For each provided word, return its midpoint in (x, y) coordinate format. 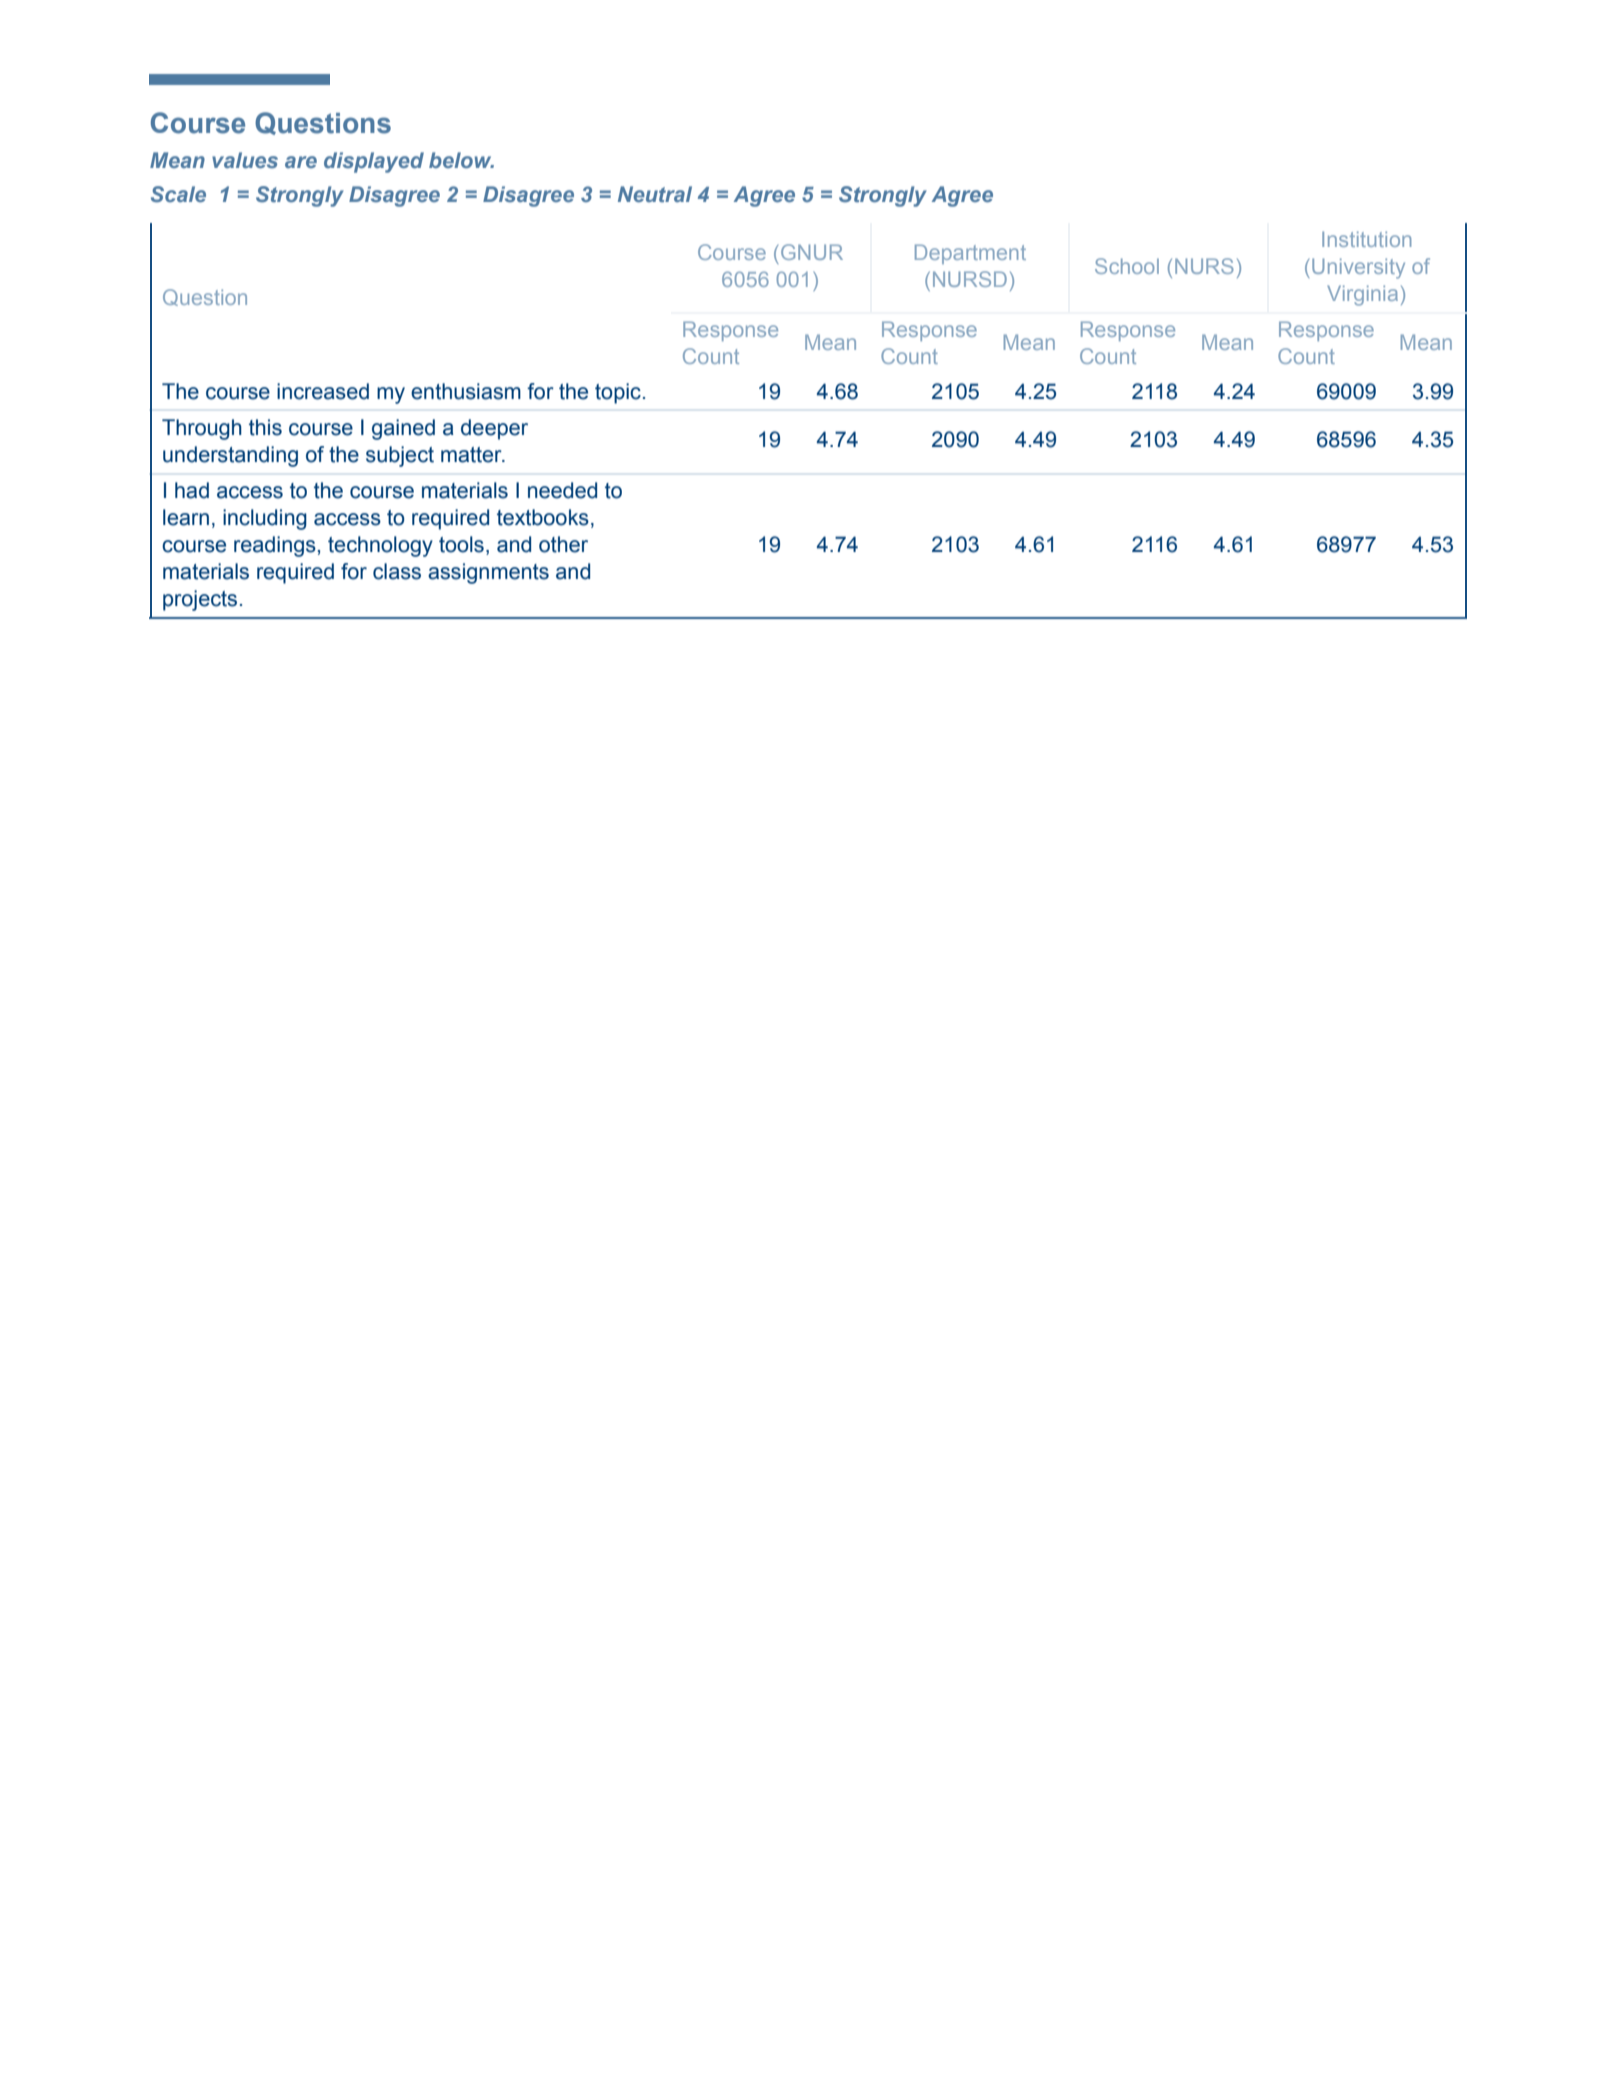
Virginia (1362, 295)
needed (562, 490)
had (192, 490)
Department (970, 254)
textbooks (543, 517)
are (301, 162)
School (1127, 266)
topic (618, 393)
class (397, 571)
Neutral (655, 194)
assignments (488, 573)
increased (323, 391)
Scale (178, 194)
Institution (1366, 239)
